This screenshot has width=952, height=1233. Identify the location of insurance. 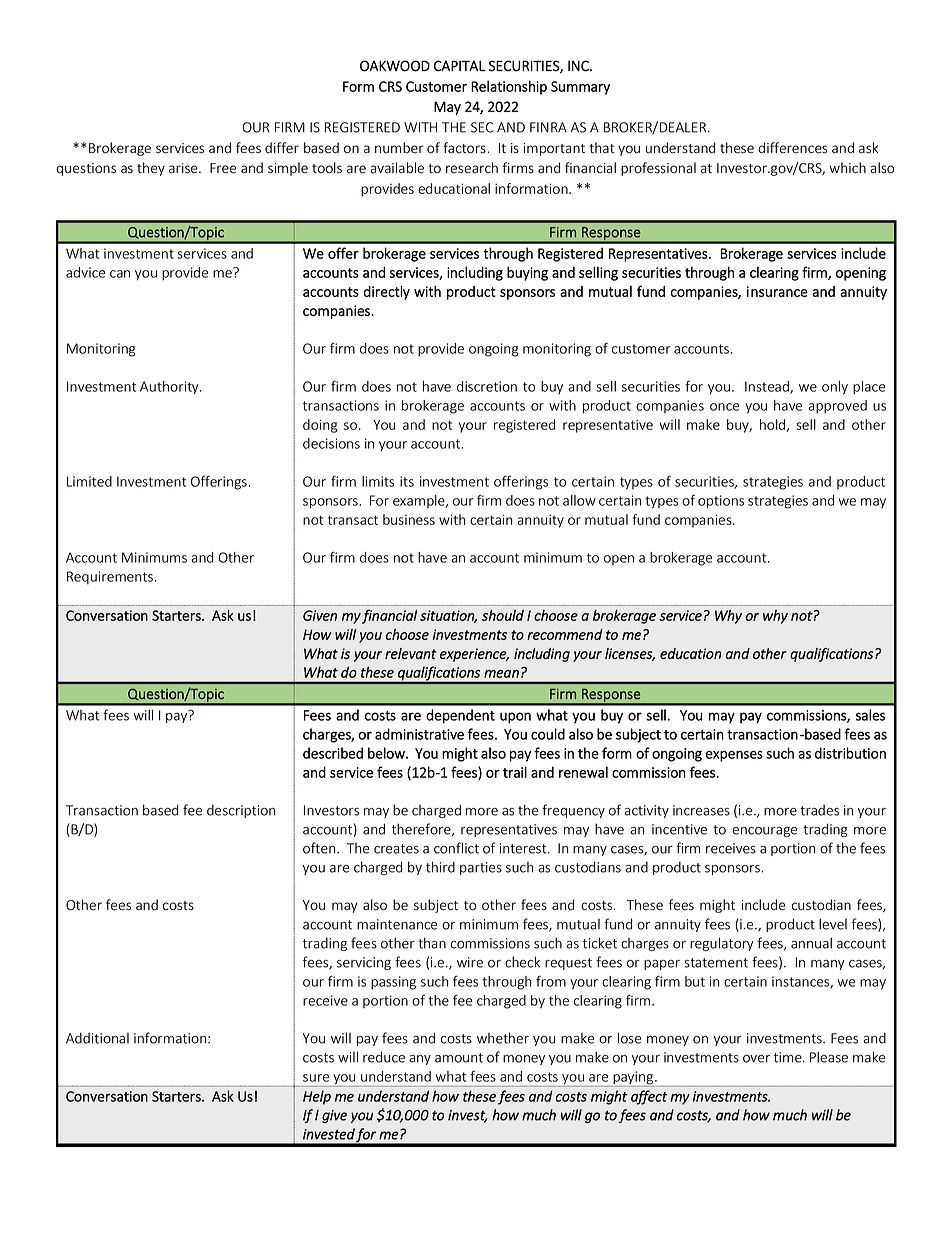
(777, 291).
